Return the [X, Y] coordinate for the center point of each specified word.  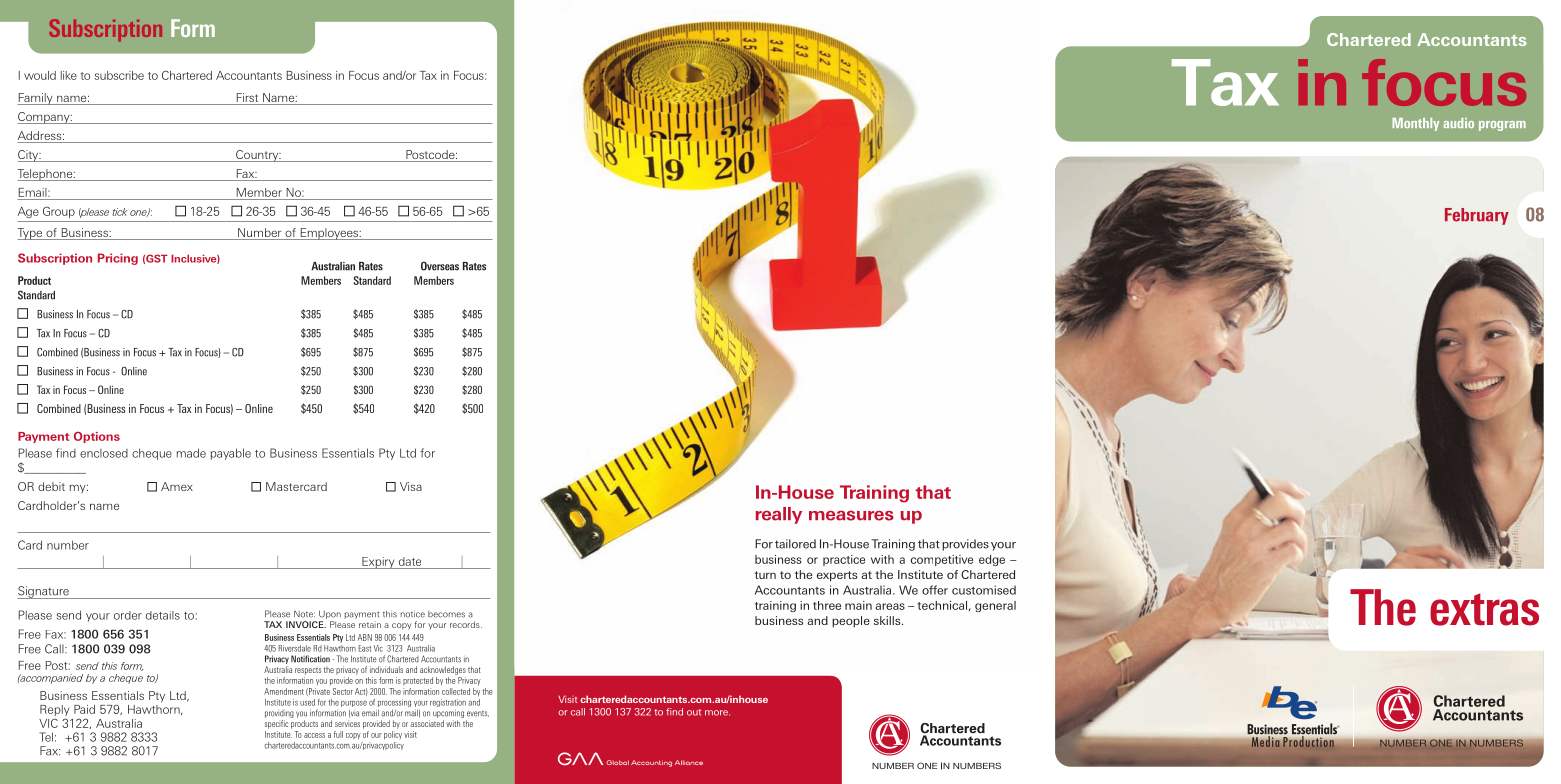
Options [97, 437]
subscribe [119, 75]
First [247, 99]
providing [279, 714]
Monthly [1415, 124]
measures [851, 516]
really [779, 515]
